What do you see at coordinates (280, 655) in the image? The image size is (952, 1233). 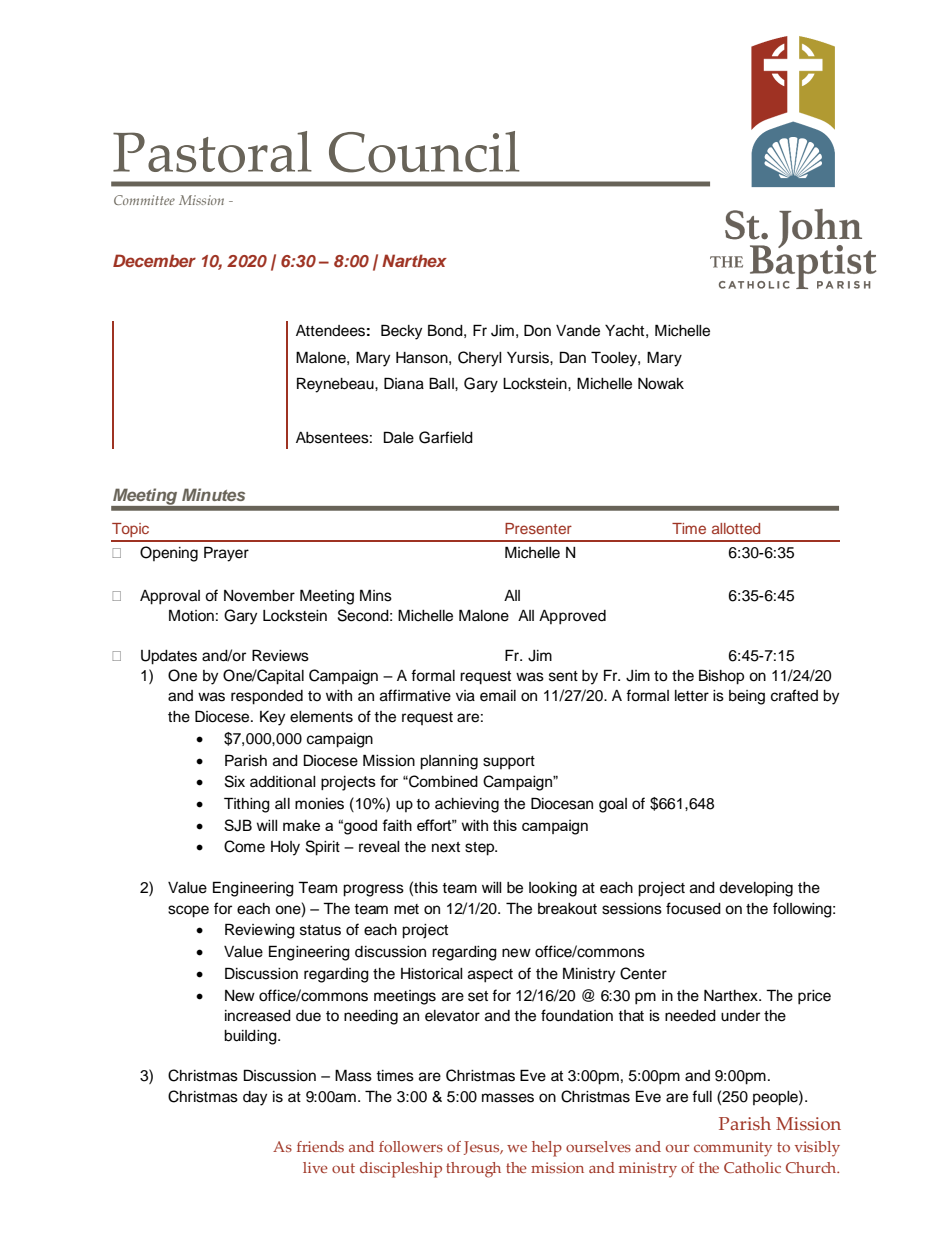 I see `Reviews` at bounding box center [280, 655].
